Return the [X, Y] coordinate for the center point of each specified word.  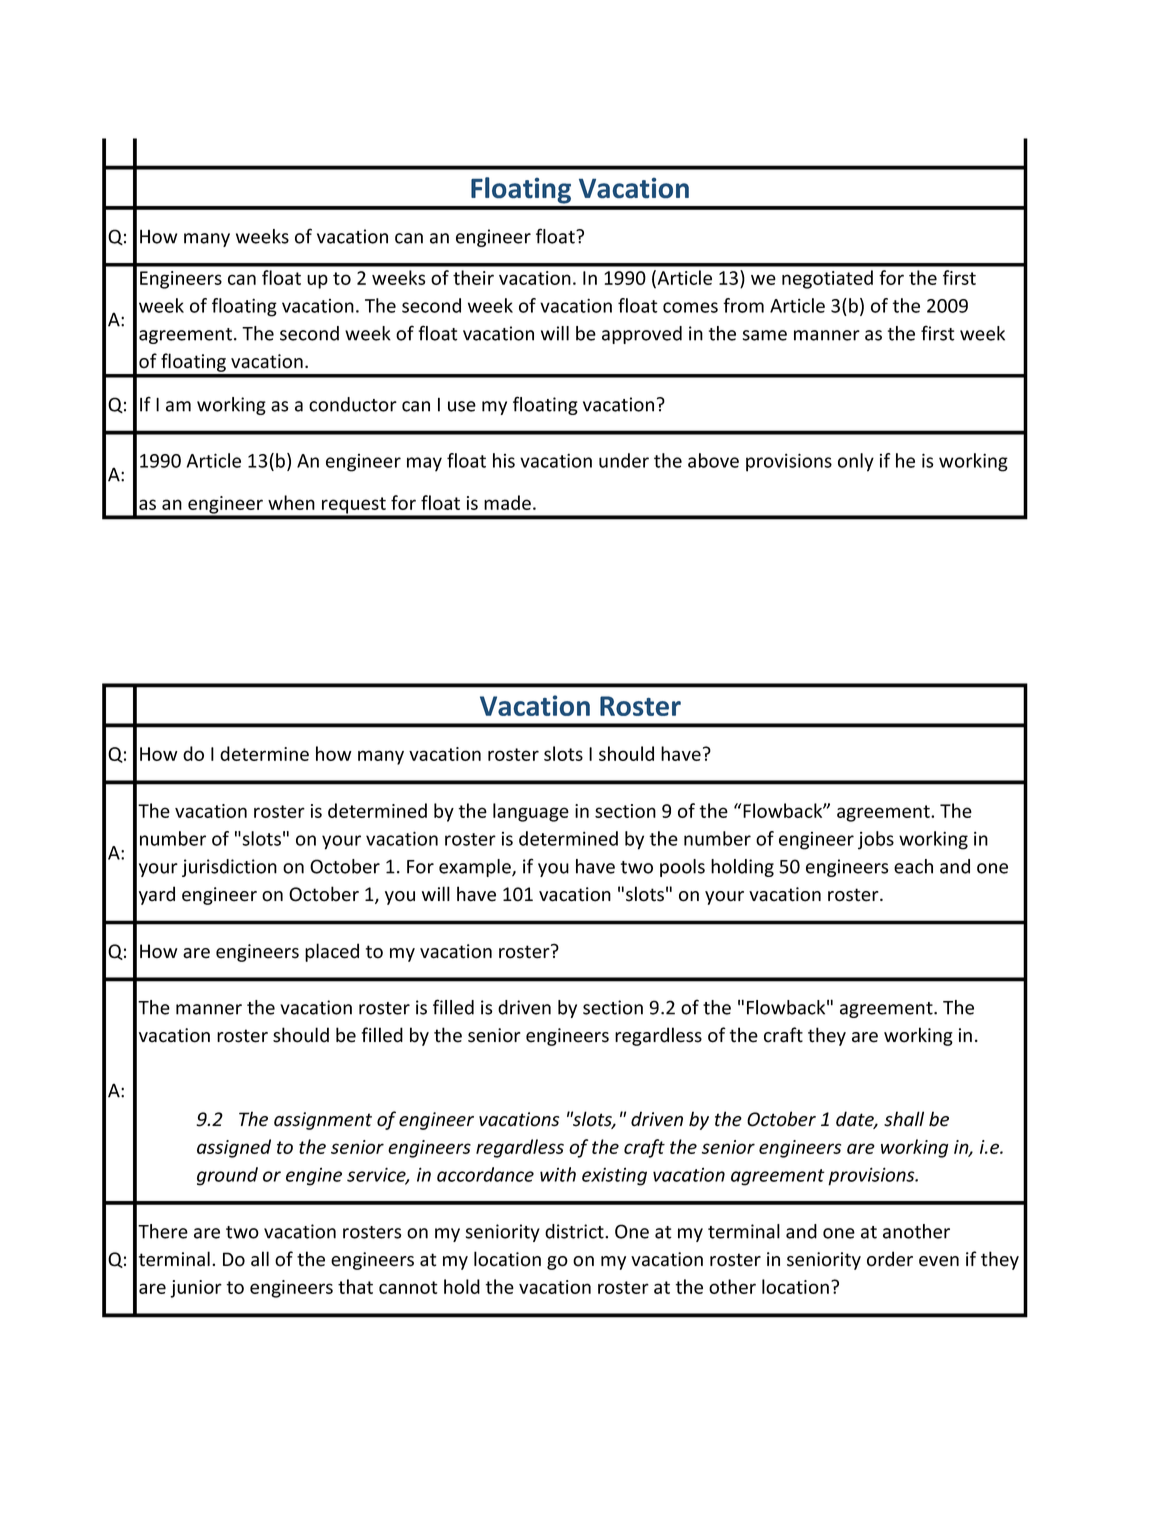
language [531, 812]
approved [642, 335]
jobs [876, 840]
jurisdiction [229, 868]
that [355, 1286]
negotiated [827, 279]
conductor [353, 404]
